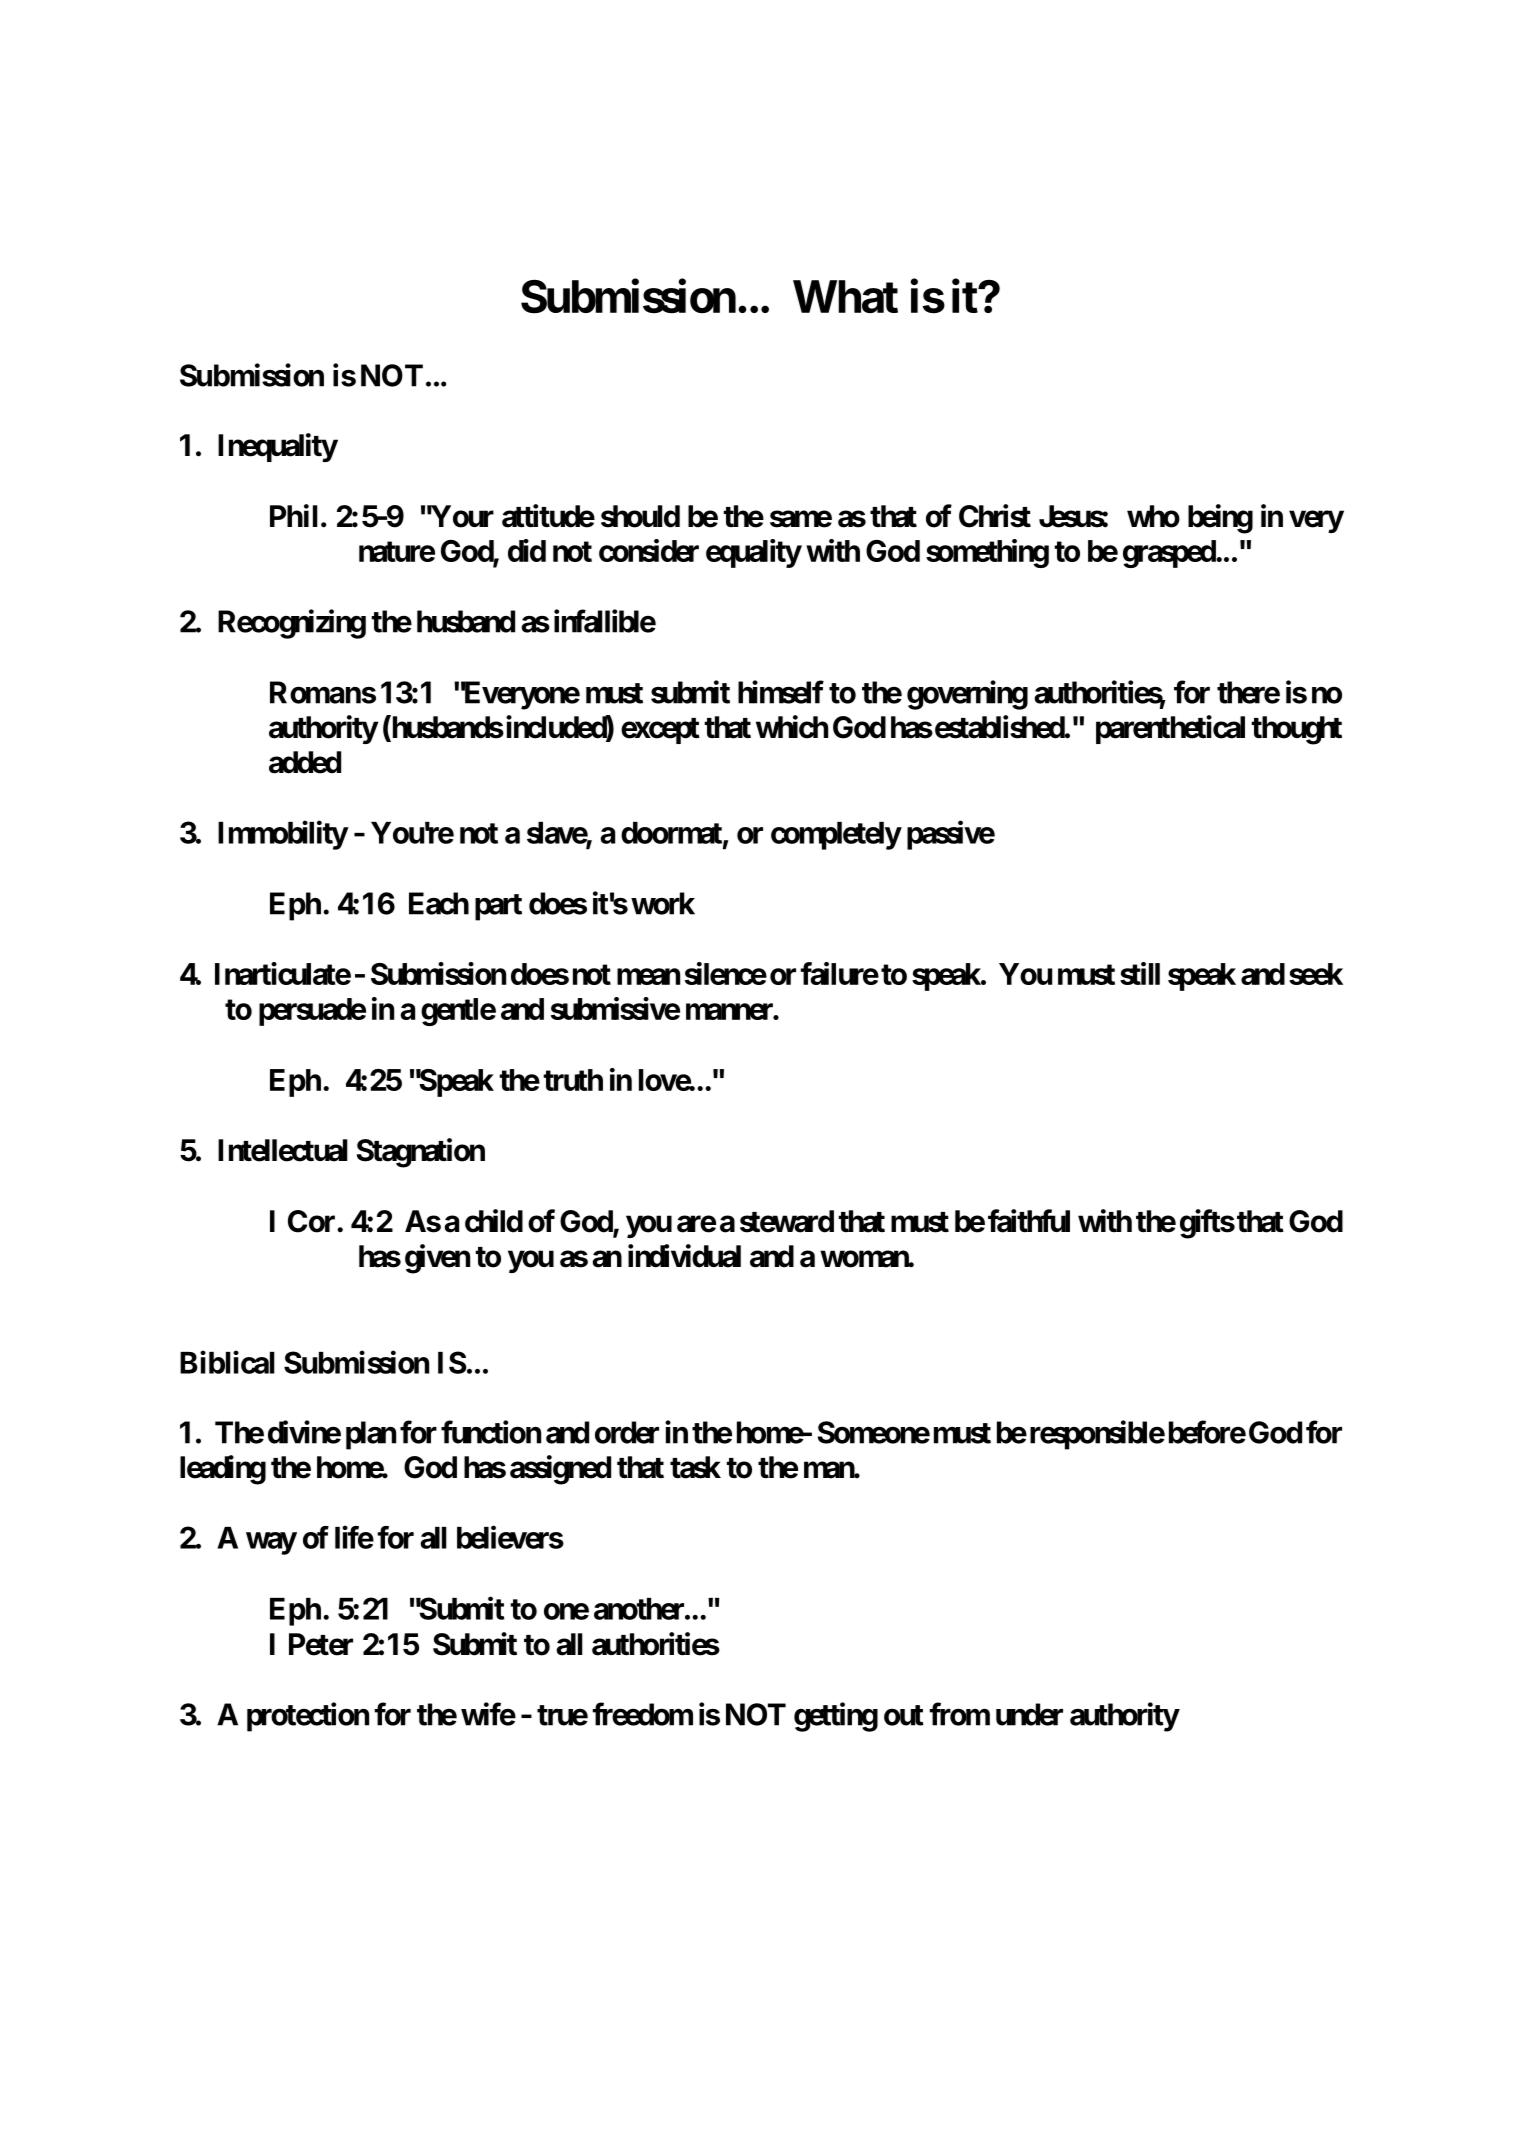  Describe the element at coordinates (283, 835) in the screenshot. I see `Immobility` at that location.
